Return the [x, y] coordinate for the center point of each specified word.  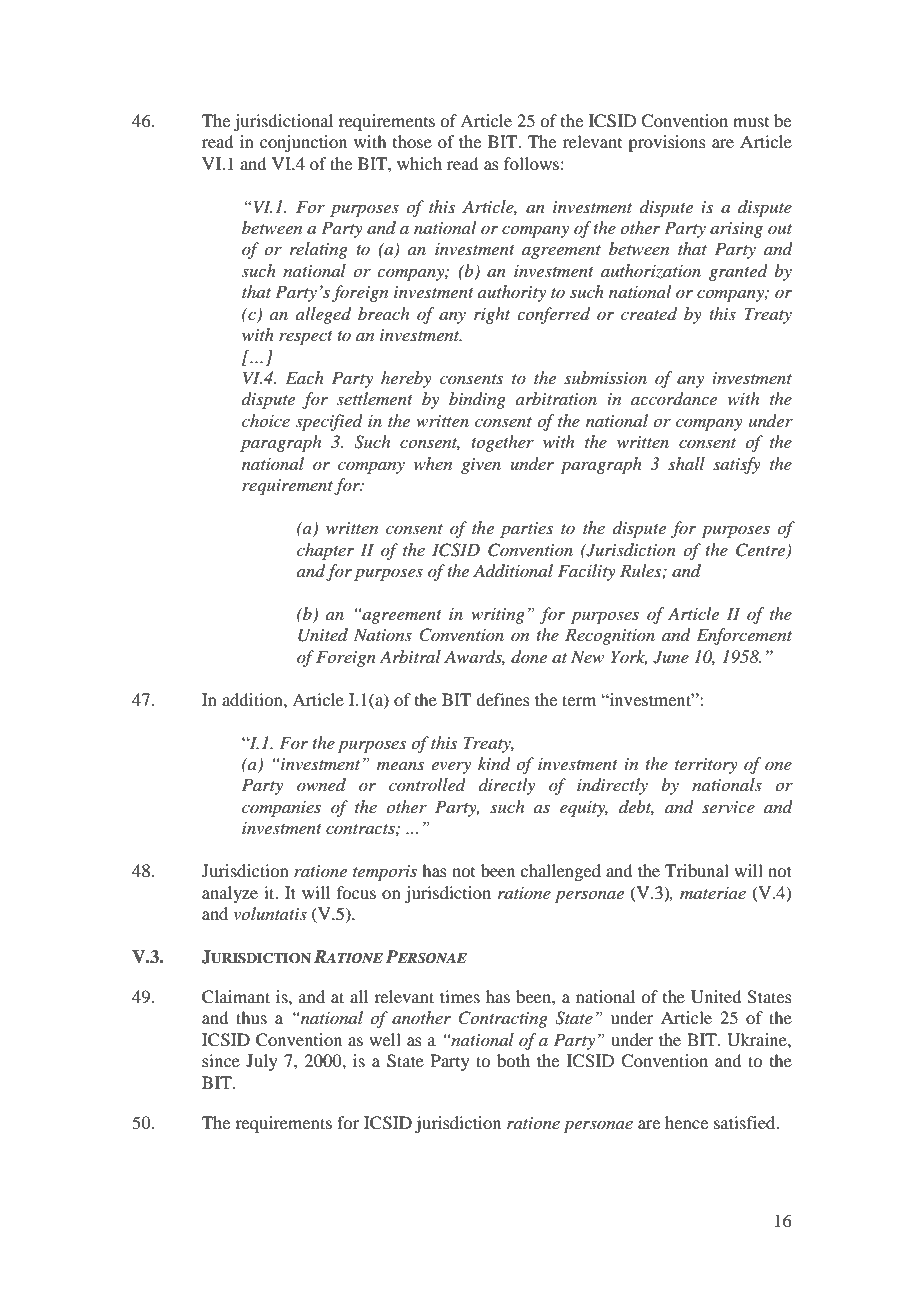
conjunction [303, 143]
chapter [325, 551]
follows [531, 163]
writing [498, 616]
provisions [667, 143]
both [513, 1060]
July [262, 1062]
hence [686, 1122]
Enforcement [744, 636]
